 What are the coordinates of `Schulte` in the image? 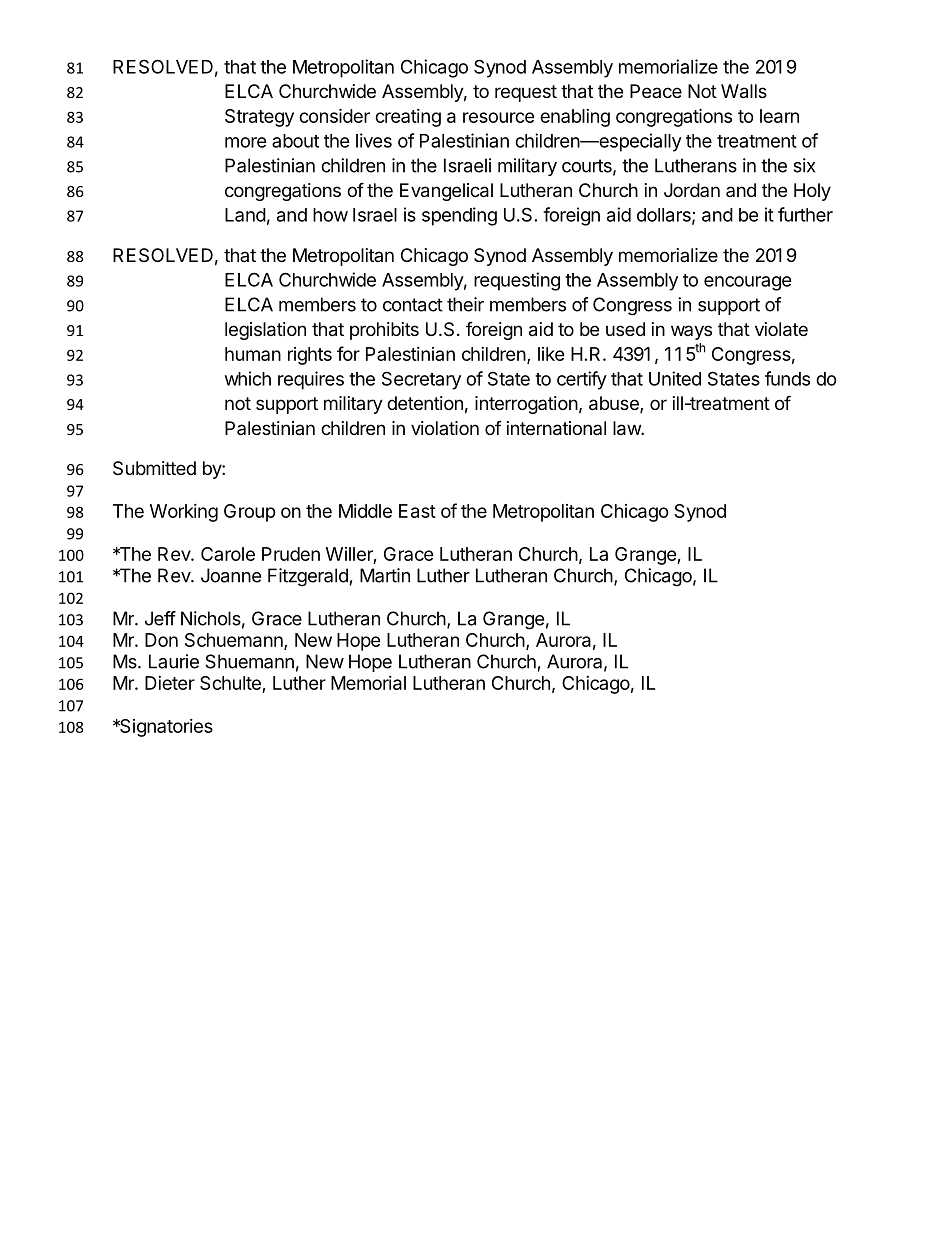 It's located at (231, 684).
